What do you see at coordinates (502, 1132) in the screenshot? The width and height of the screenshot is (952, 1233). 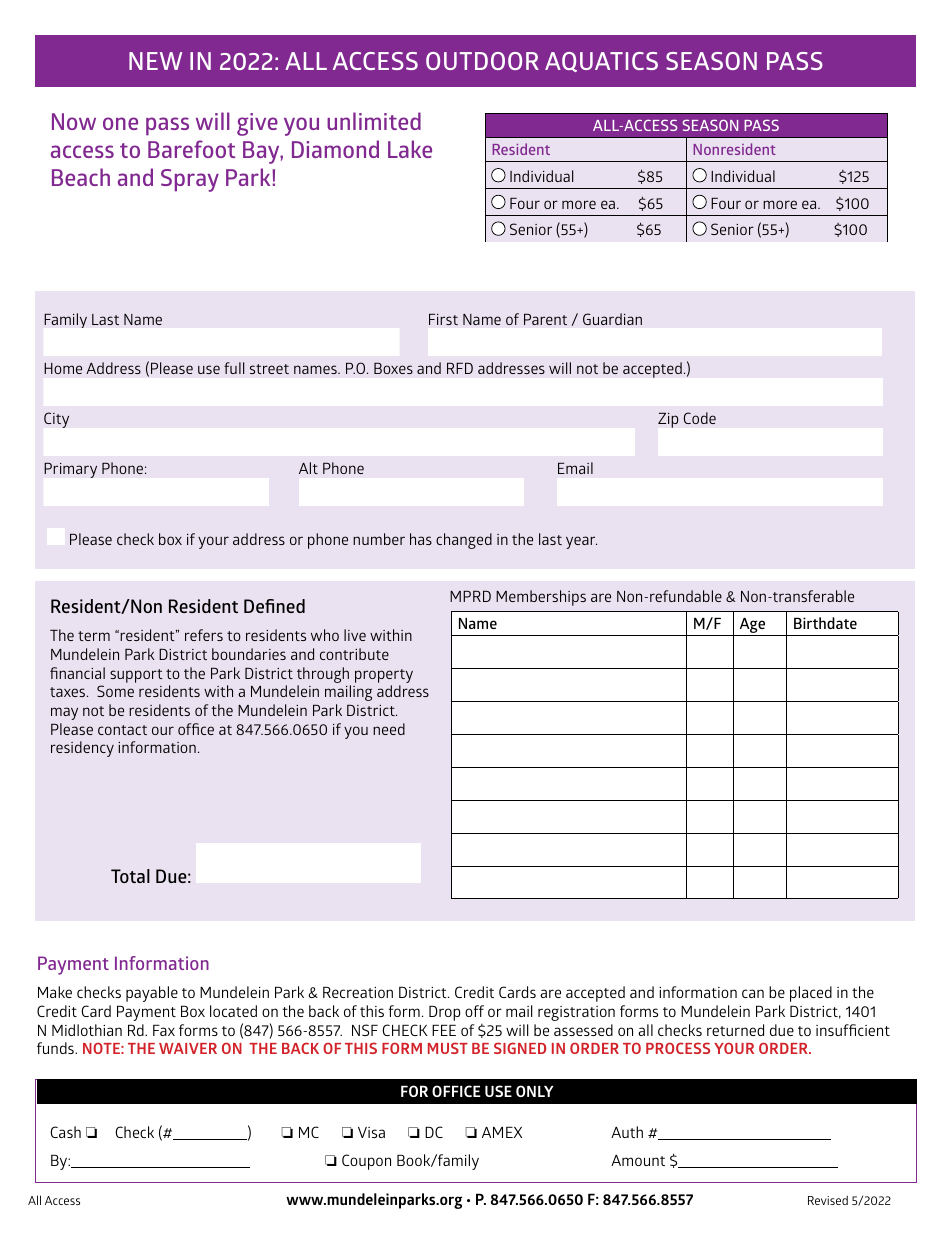 I see `AMEX` at bounding box center [502, 1132].
